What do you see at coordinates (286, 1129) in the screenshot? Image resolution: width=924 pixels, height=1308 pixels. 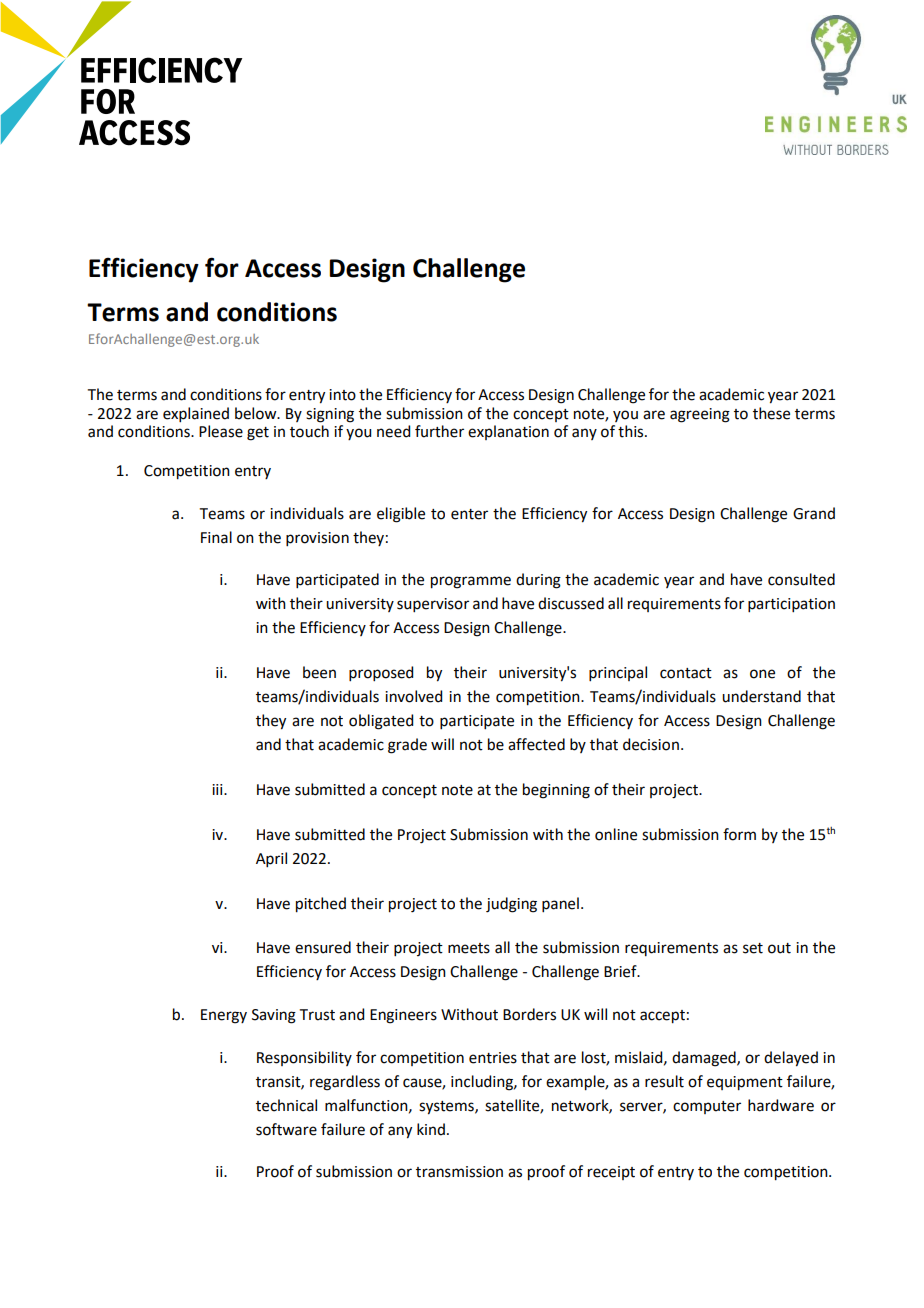 I see `software` at bounding box center [286, 1129].
